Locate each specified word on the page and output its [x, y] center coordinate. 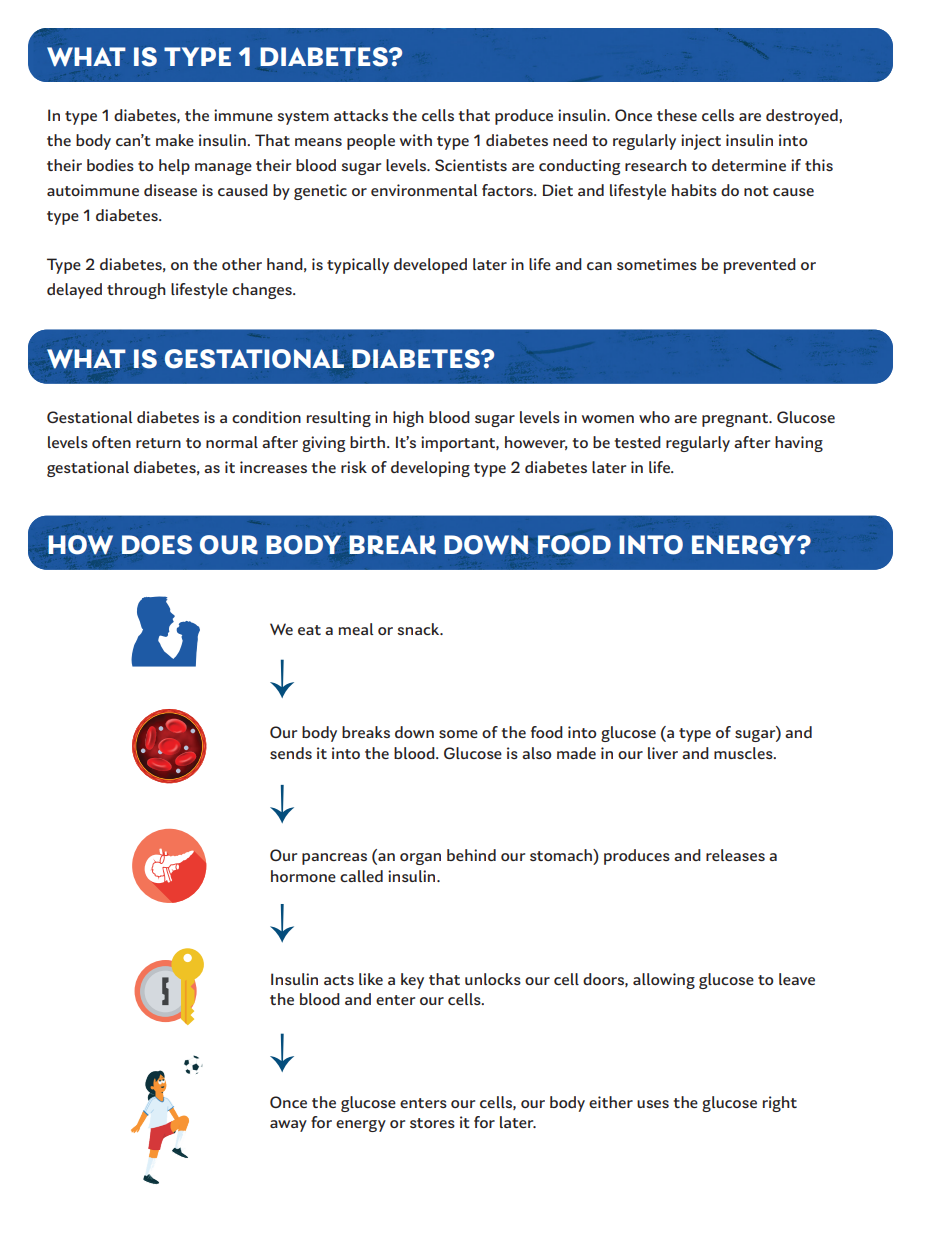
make [175, 140]
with [416, 140]
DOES [157, 545]
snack [419, 629]
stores [432, 1123]
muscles [744, 753]
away [288, 1126]
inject [701, 142]
